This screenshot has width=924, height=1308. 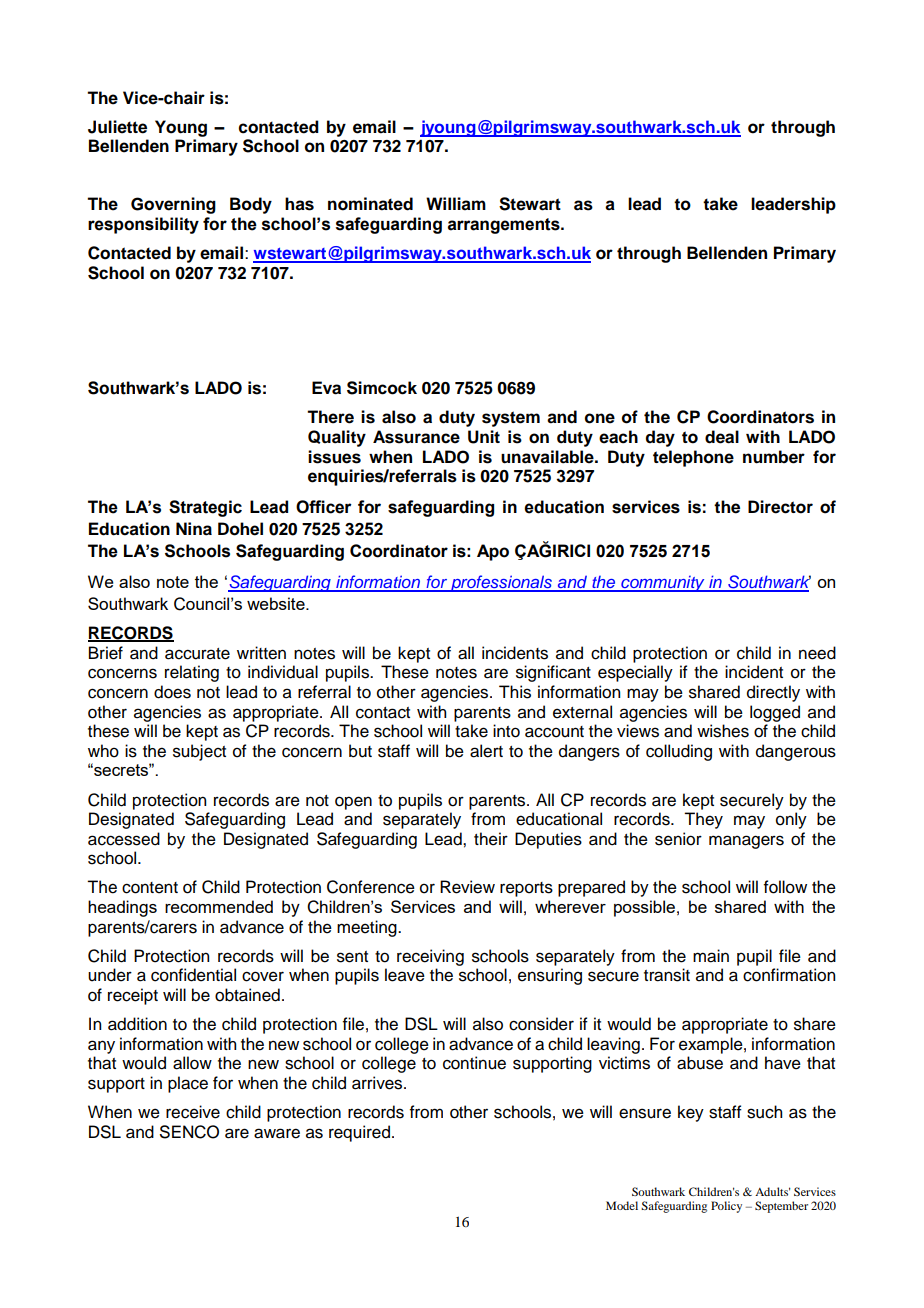 What do you see at coordinates (780, 507) in the screenshot?
I see `Director` at bounding box center [780, 507].
